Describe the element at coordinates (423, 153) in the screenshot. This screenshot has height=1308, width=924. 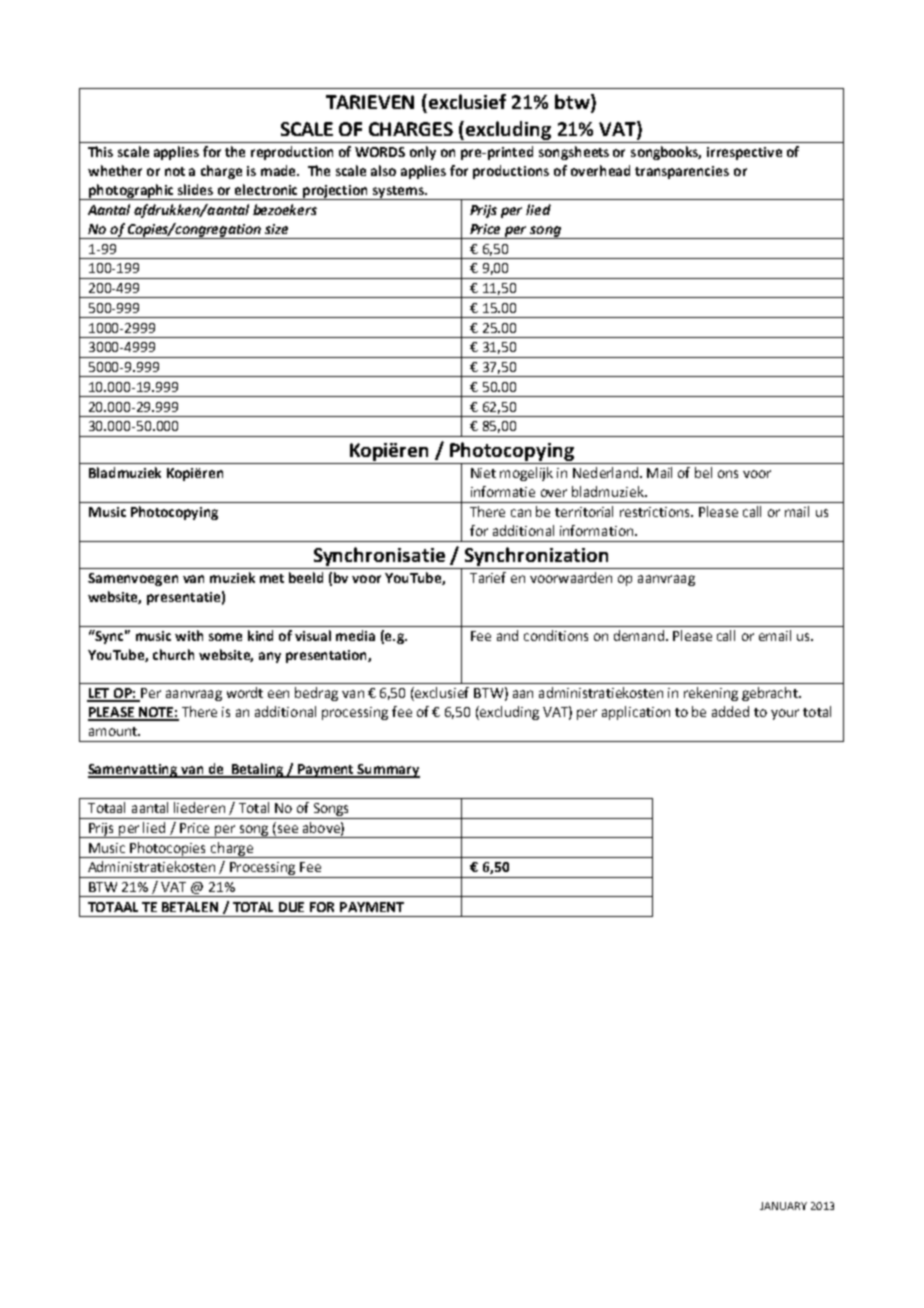
I see `only` at that location.
